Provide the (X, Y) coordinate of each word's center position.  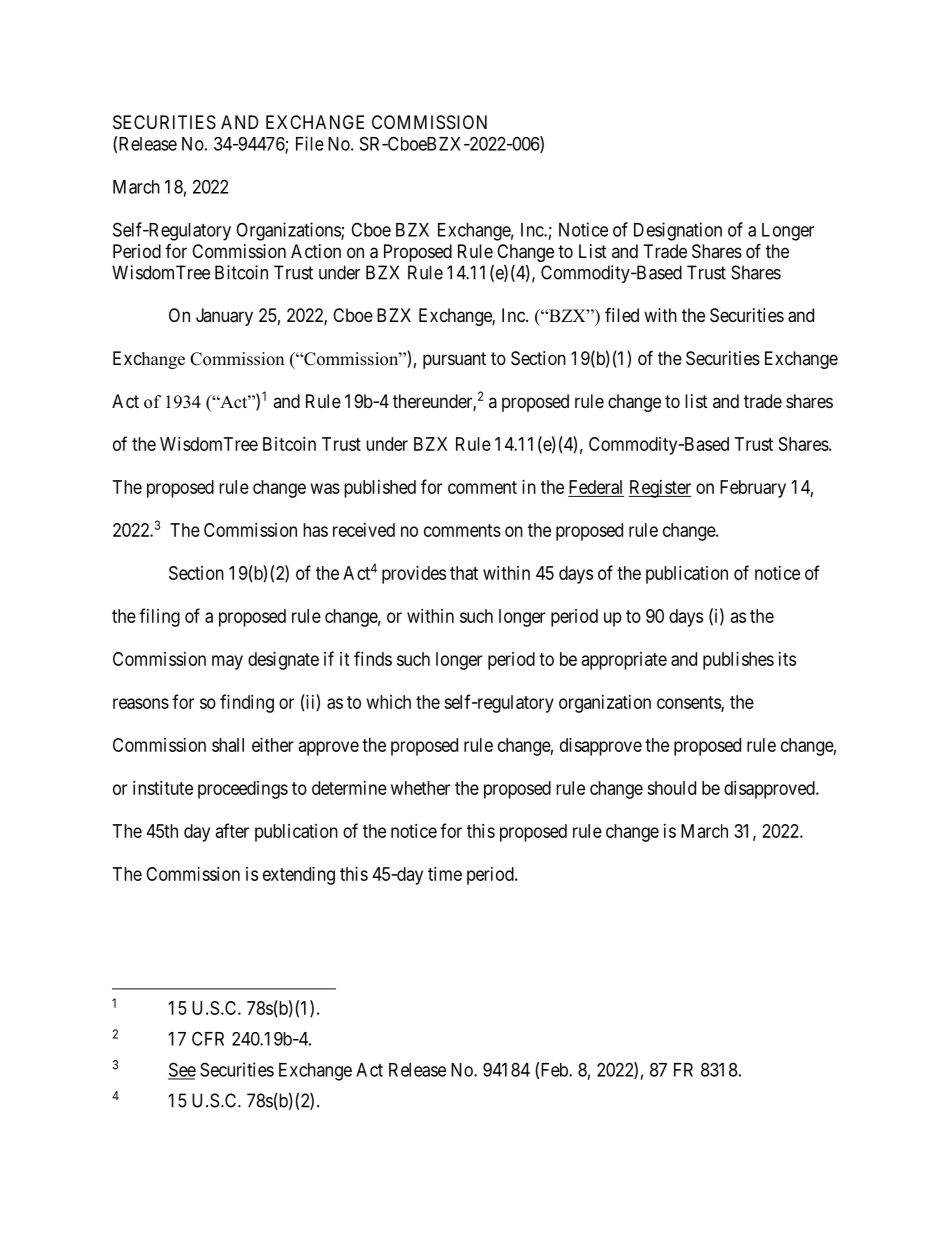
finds (373, 658)
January (224, 317)
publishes (738, 661)
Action (316, 251)
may (227, 662)
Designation (678, 231)
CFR (208, 1038)
